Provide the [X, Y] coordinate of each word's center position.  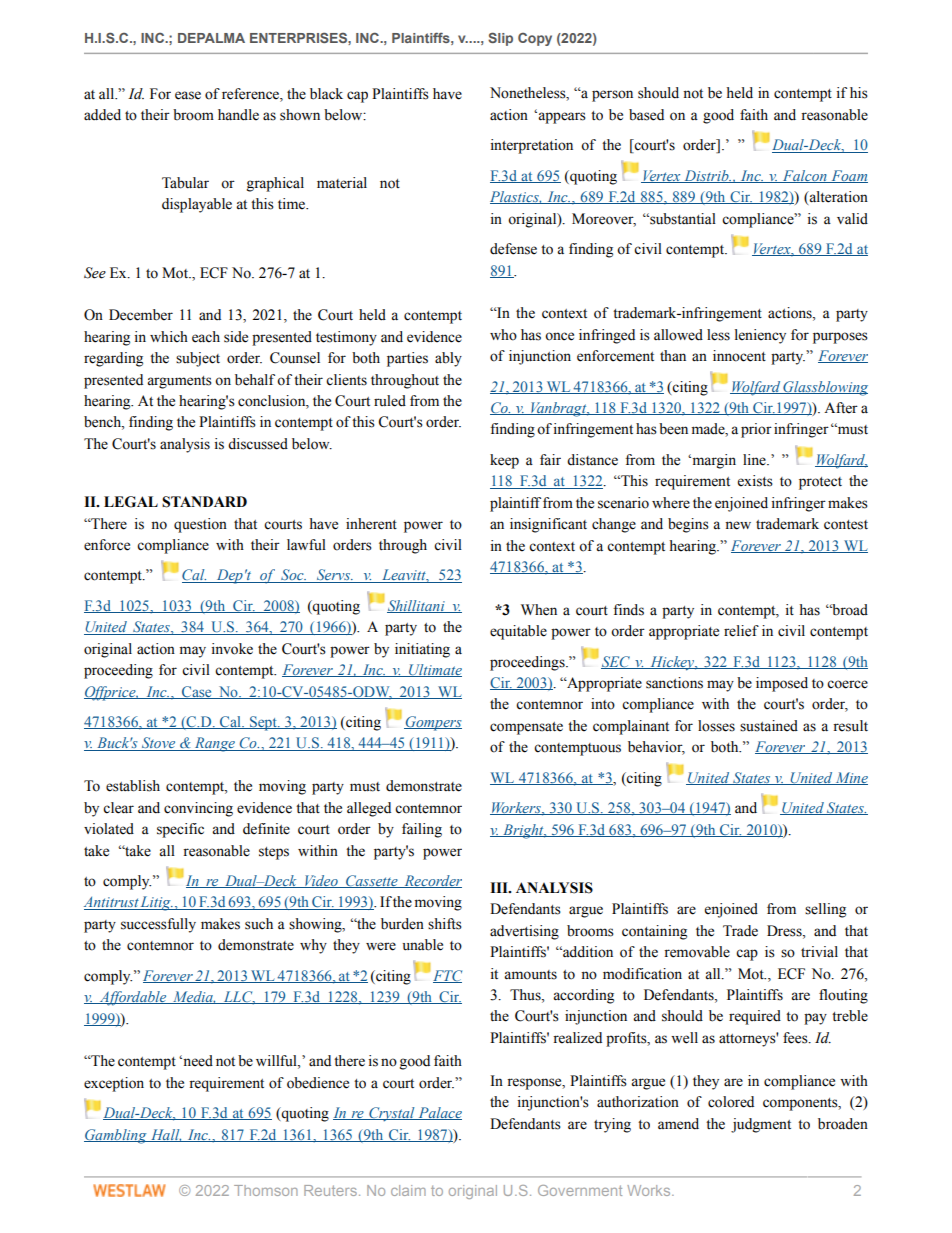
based [646, 115]
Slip [500, 39]
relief [741, 631]
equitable [518, 632]
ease [188, 95]
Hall [165, 1135]
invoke [232, 649]
